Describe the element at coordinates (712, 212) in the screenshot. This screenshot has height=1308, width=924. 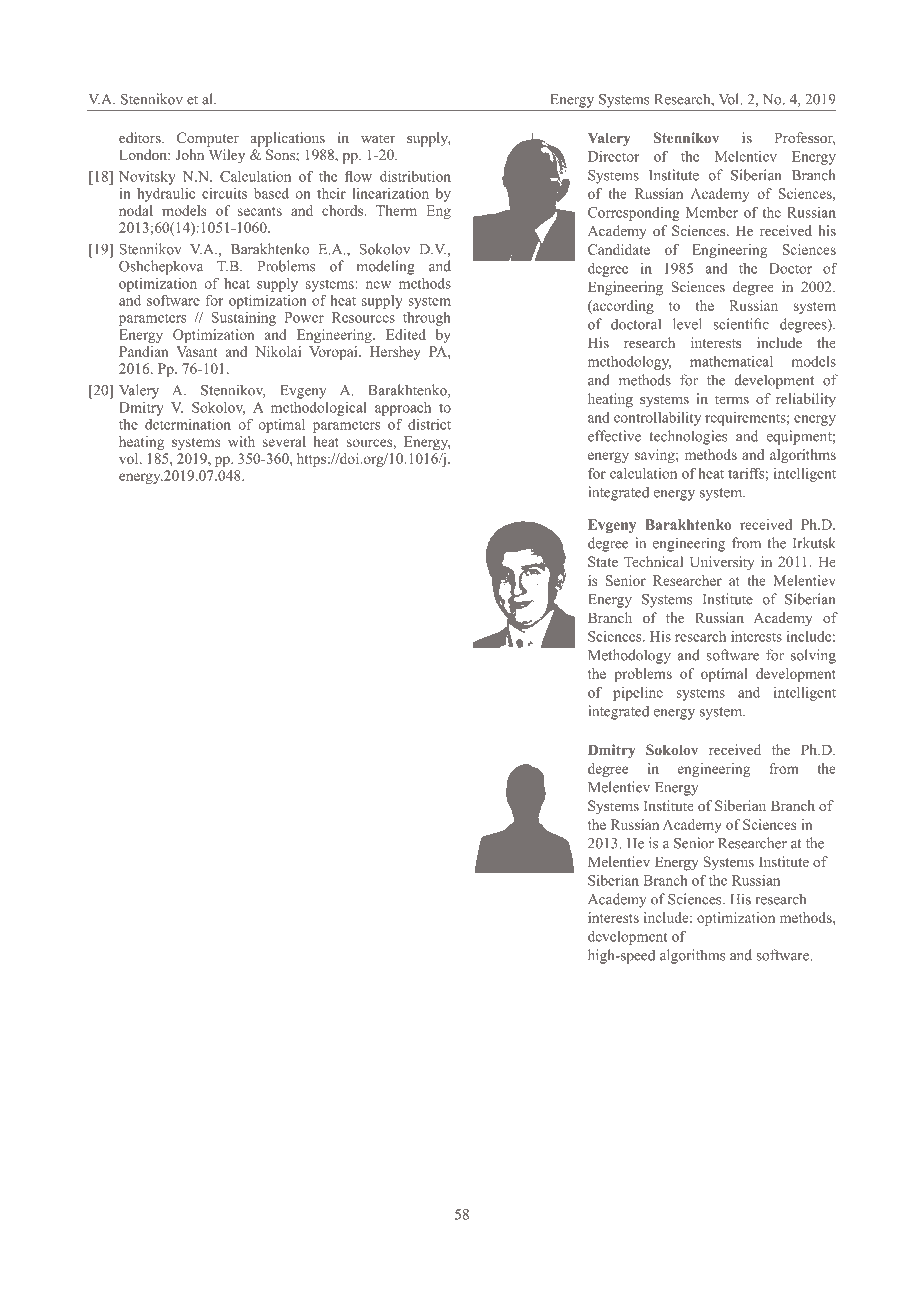
I see `Member` at that location.
